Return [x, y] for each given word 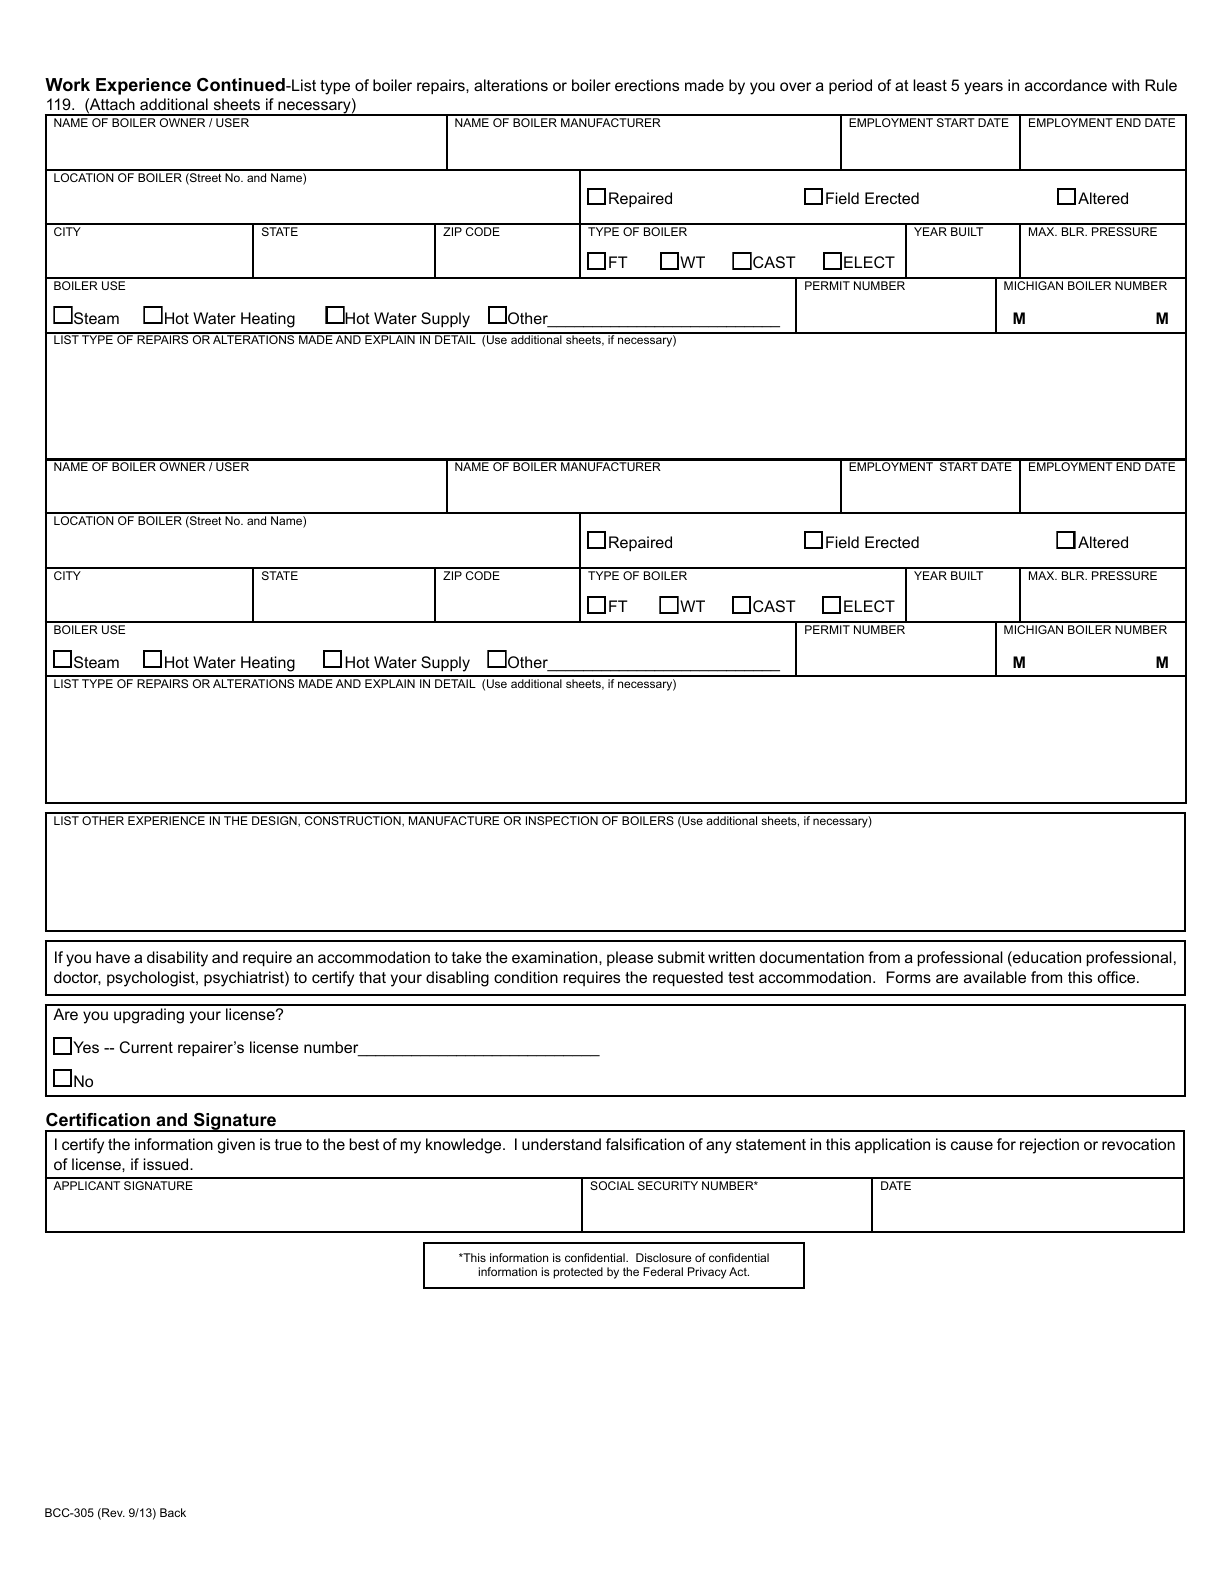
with [1125, 85]
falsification [645, 1144]
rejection [1049, 1146]
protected [578, 1273]
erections [647, 85]
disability [177, 959]
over [795, 86]
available [995, 977]
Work [67, 84]
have [113, 957]
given [236, 1146]
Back [173, 1512]
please [630, 958]
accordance [1066, 85]
